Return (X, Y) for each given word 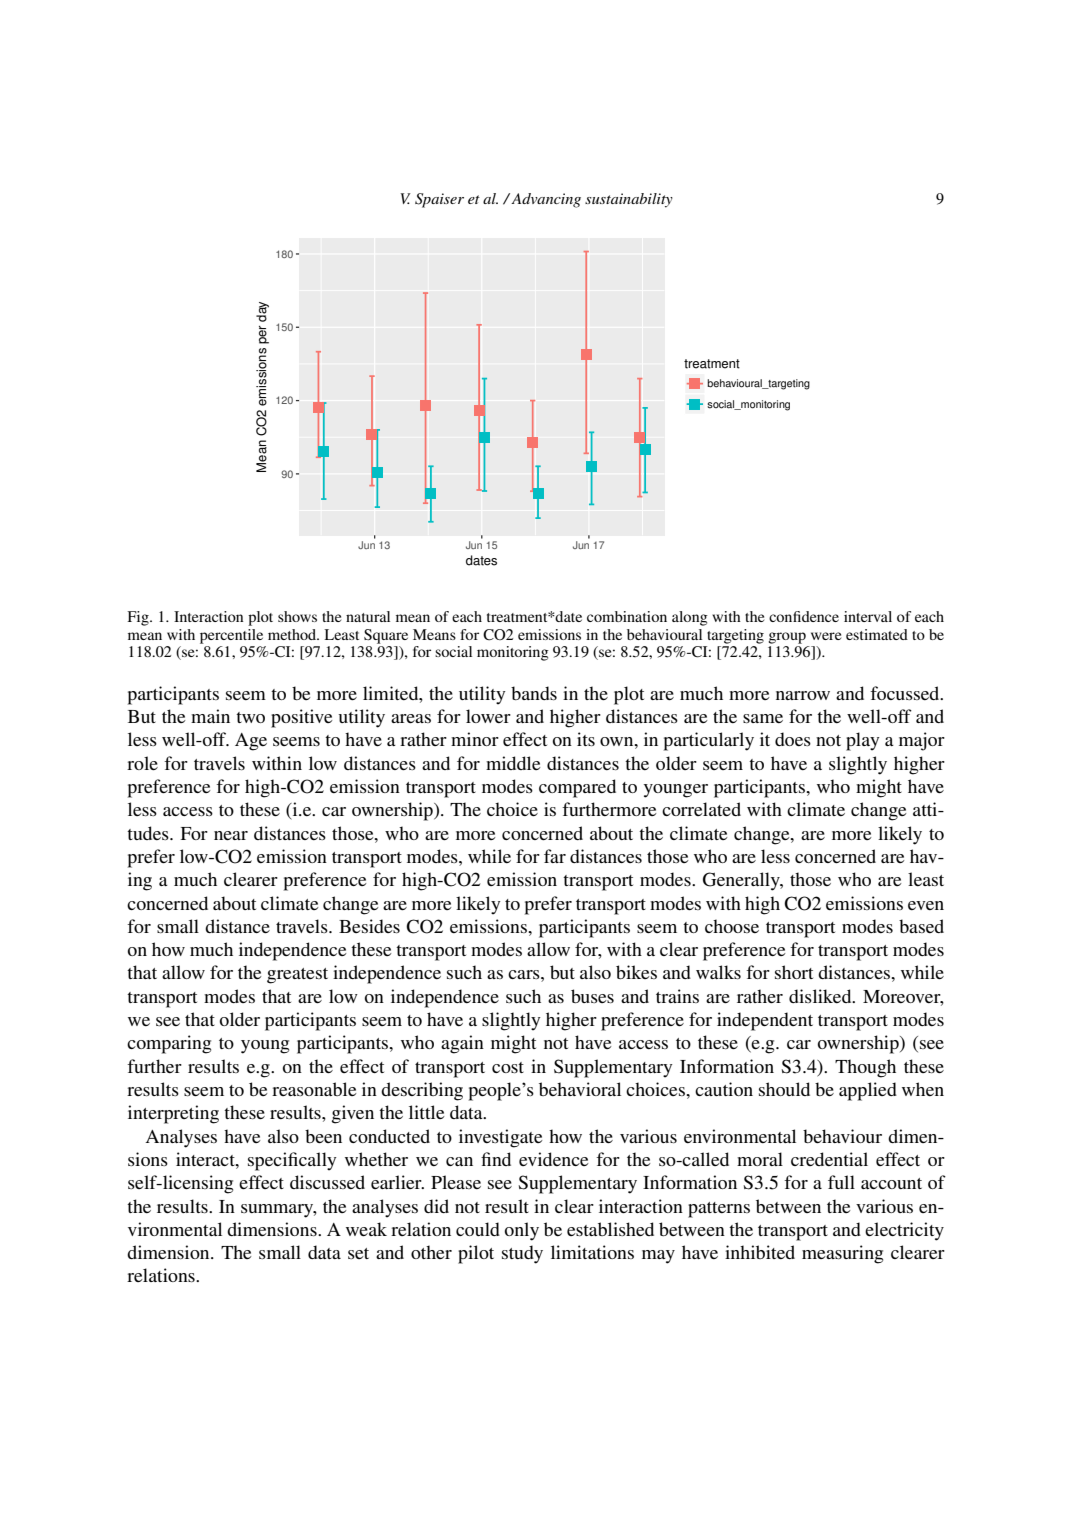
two (250, 717)
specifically (292, 1161)
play (863, 741)
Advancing (545, 200)
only (522, 1231)
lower (488, 716)
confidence (804, 616)
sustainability (629, 200)
